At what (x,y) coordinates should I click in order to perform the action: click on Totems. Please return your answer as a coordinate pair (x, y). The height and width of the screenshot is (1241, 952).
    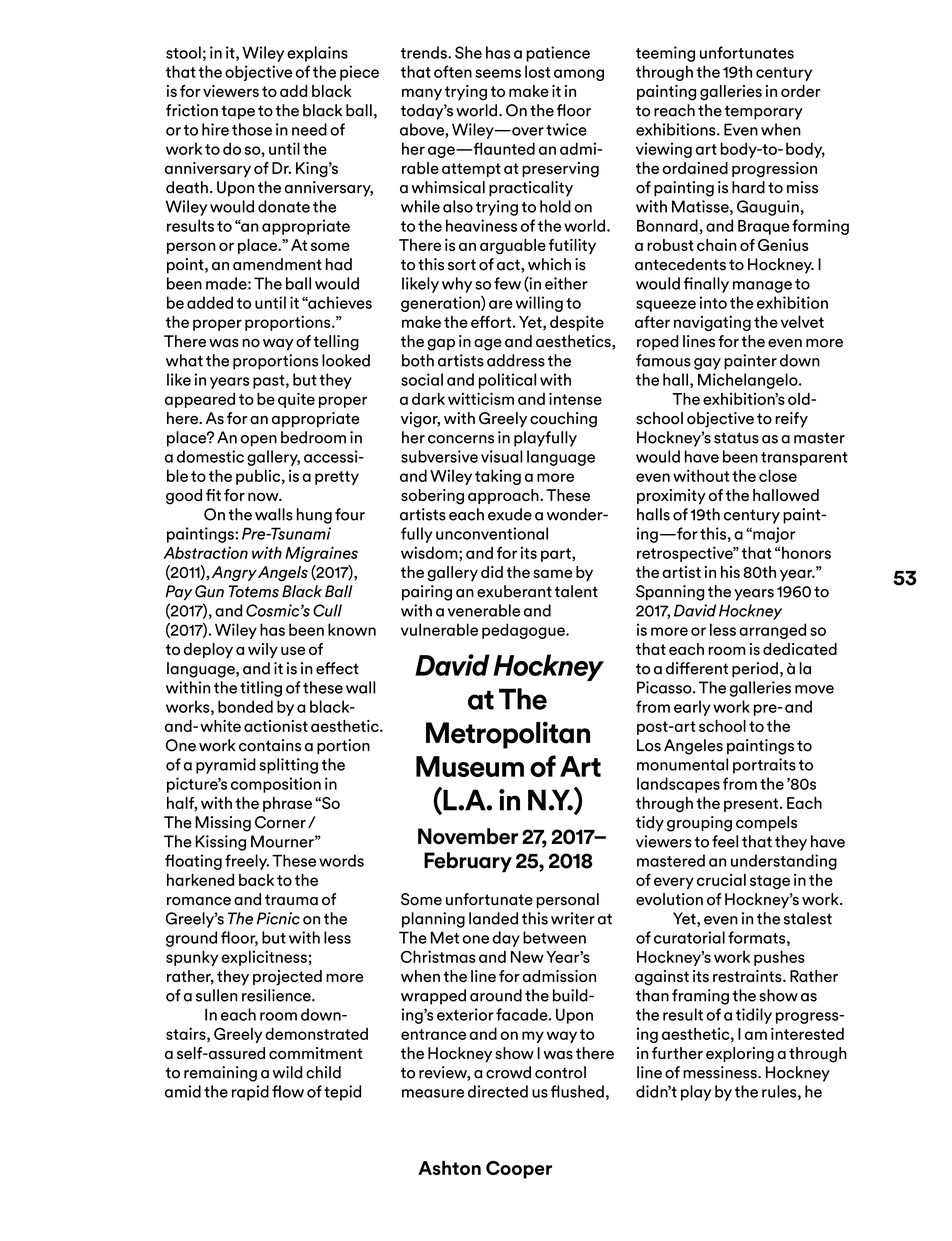
    Looking at the image, I should click on (253, 591).
